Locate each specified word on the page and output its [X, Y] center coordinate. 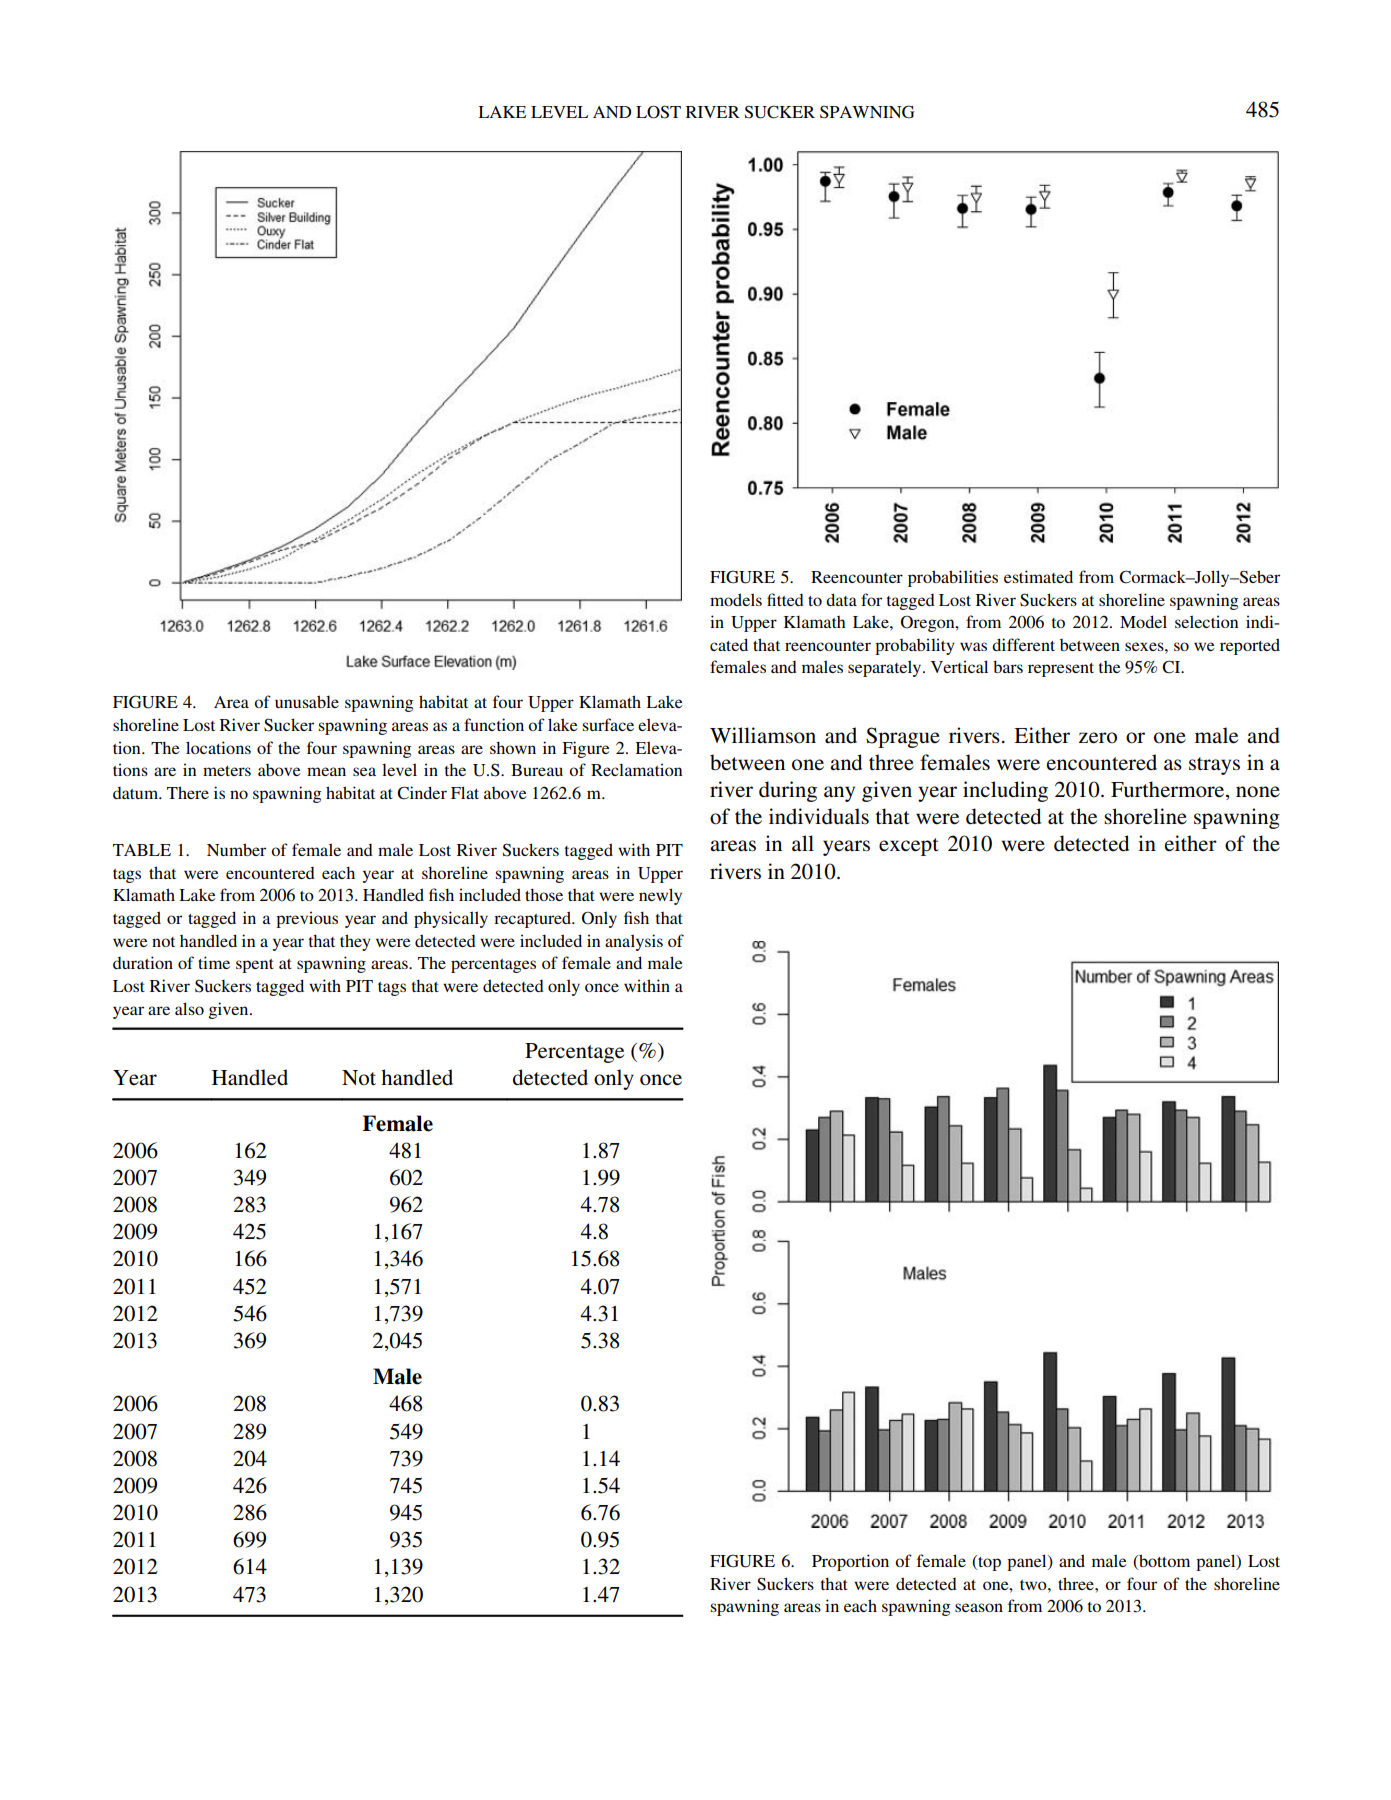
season [979, 1607]
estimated [1038, 576]
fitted [785, 599]
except [909, 847]
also [189, 1008]
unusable [307, 701]
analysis [634, 942]
